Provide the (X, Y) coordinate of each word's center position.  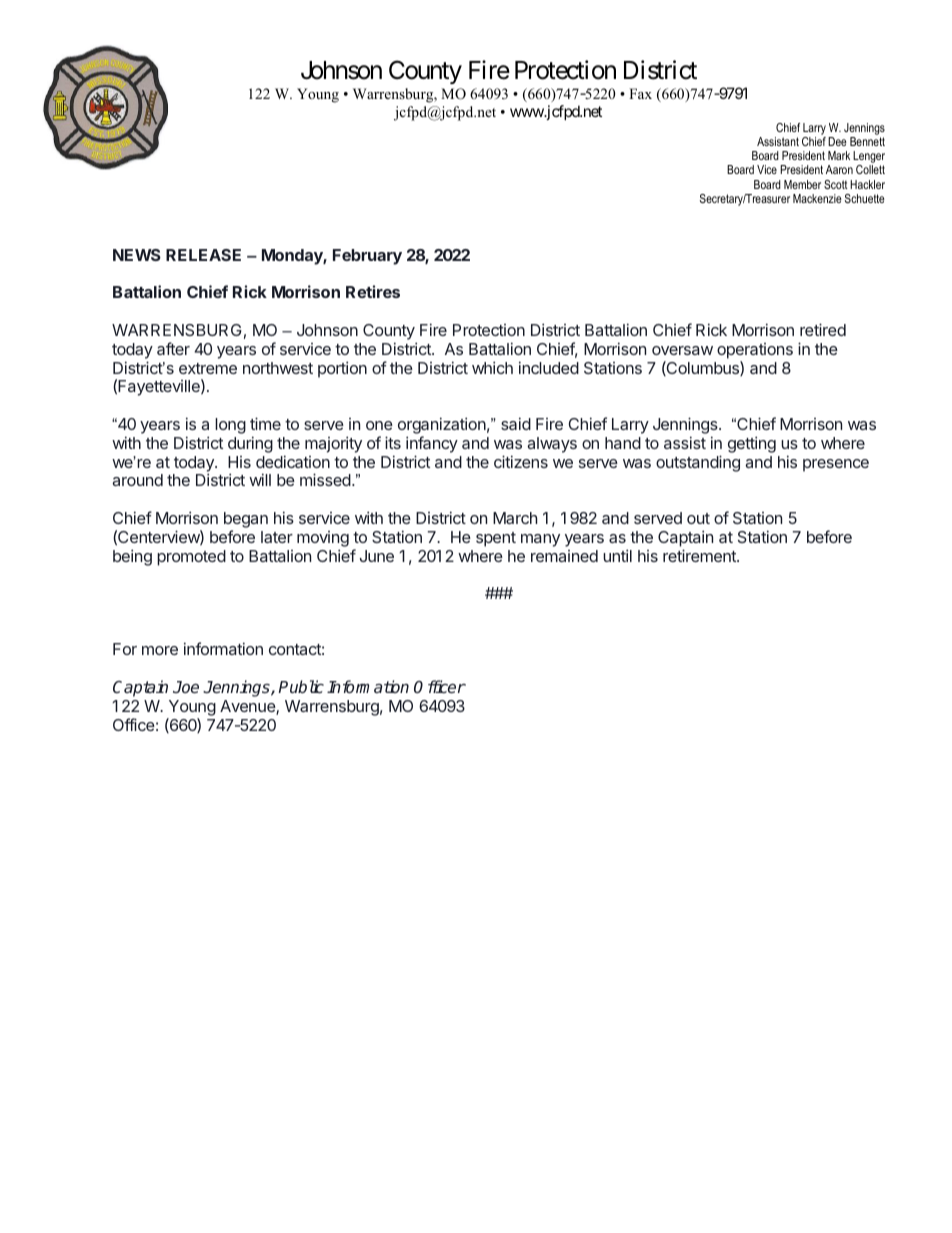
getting (752, 444)
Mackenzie (817, 198)
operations (755, 351)
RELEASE (203, 255)
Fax (640, 93)
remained (564, 556)
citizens (521, 461)
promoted (191, 558)
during (250, 444)
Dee (837, 141)
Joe (186, 687)
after (173, 348)
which (492, 367)
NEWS (137, 255)
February (367, 257)
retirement (700, 555)
